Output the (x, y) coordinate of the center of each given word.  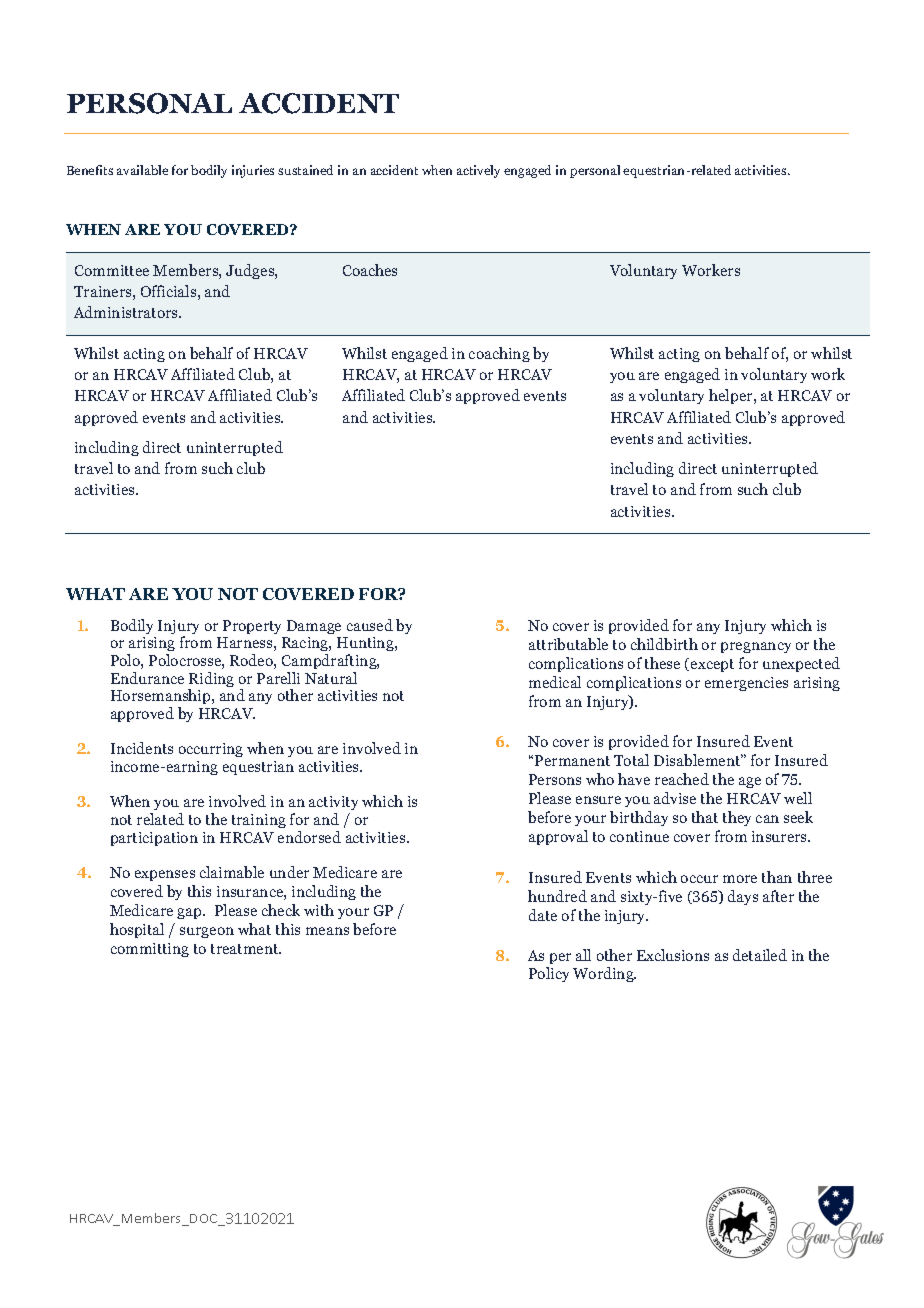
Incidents (142, 748)
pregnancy (756, 647)
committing (150, 950)
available (142, 170)
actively (478, 171)
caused (370, 625)
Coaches (370, 270)
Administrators (127, 312)
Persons (555, 779)
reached (682, 779)
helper (732, 396)
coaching (499, 354)
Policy (549, 974)
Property (252, 627)
